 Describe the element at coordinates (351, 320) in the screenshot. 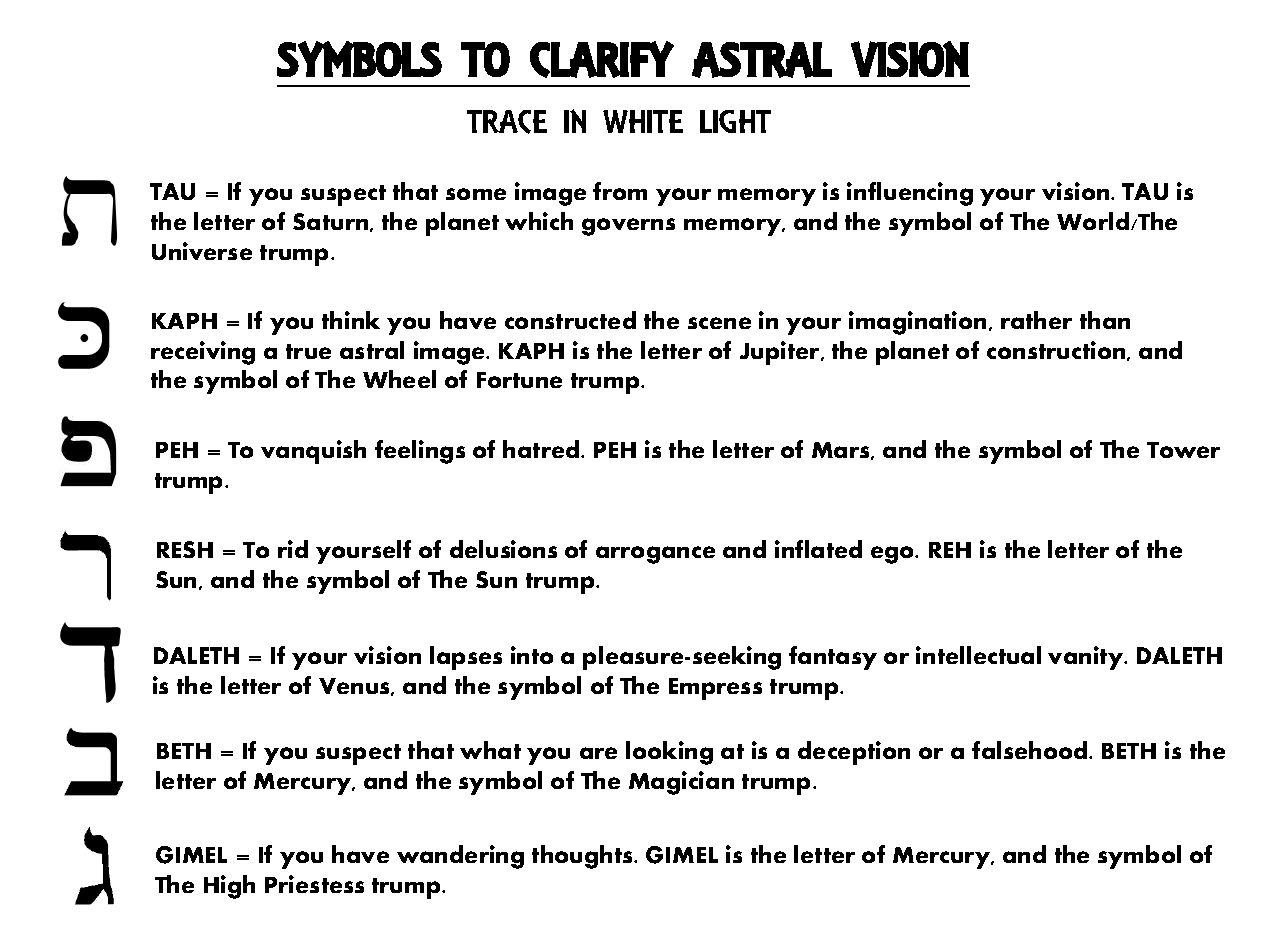

I see `think` at that location.
